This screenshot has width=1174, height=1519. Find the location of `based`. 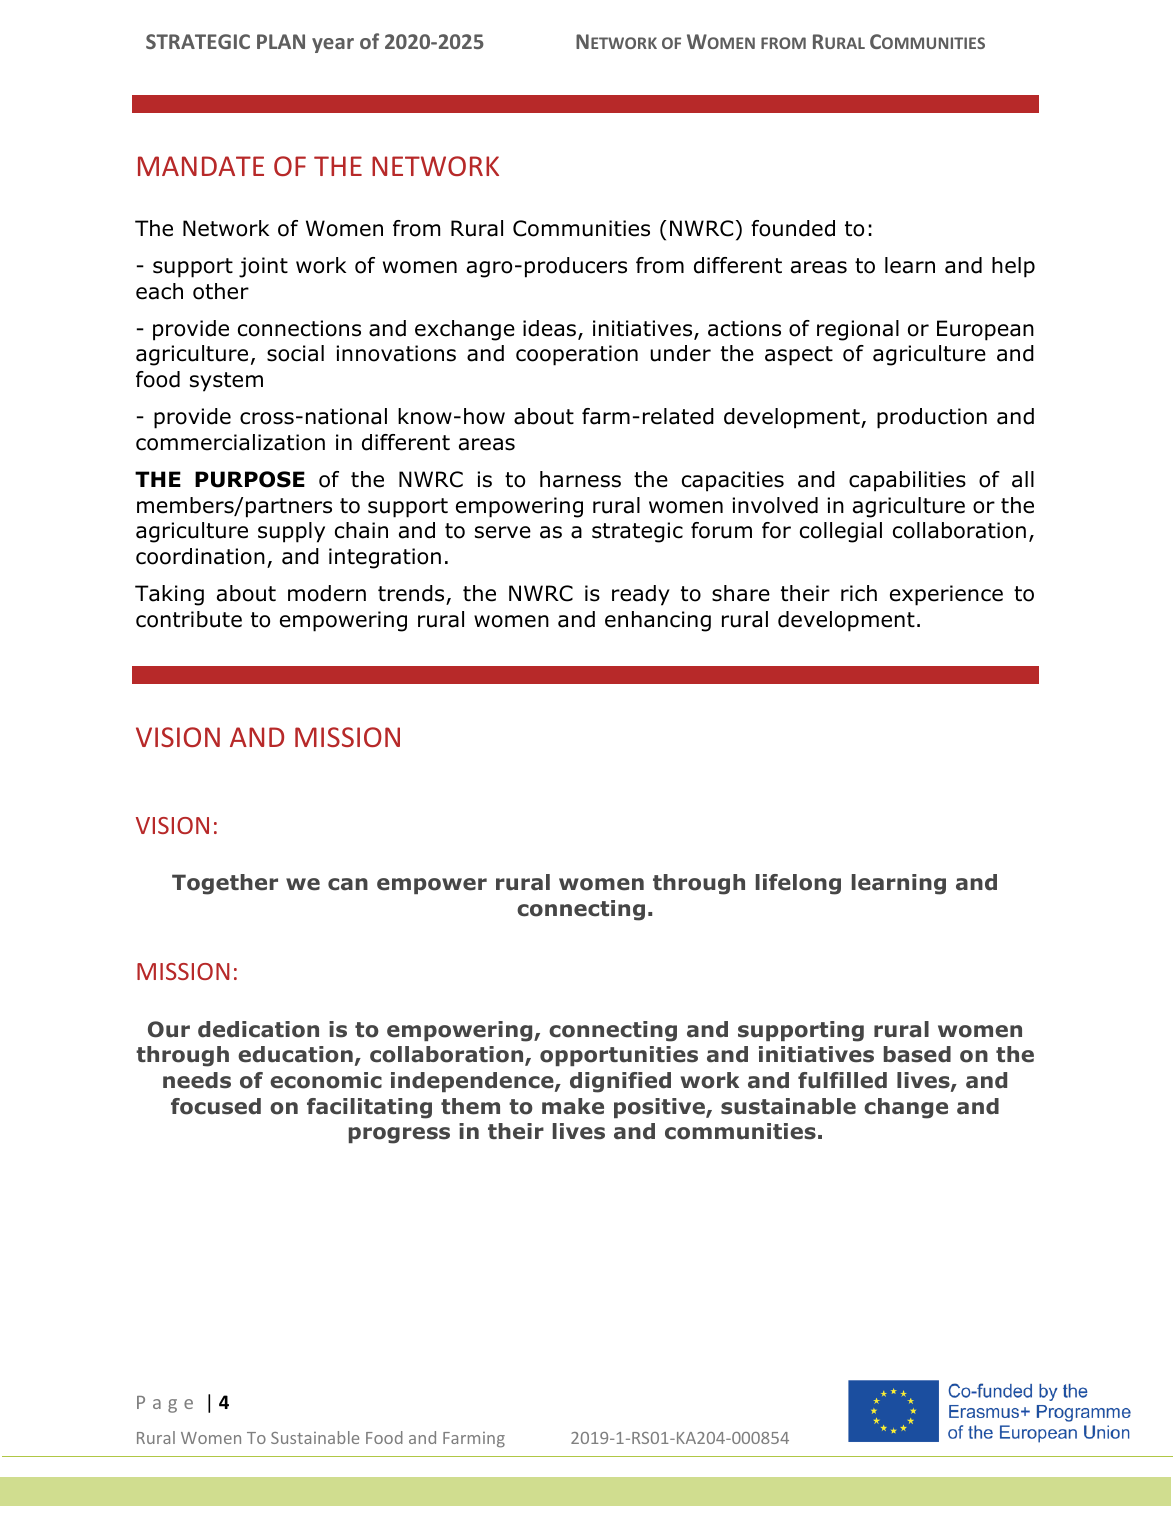

based is located at coordinates (917, 1054).
